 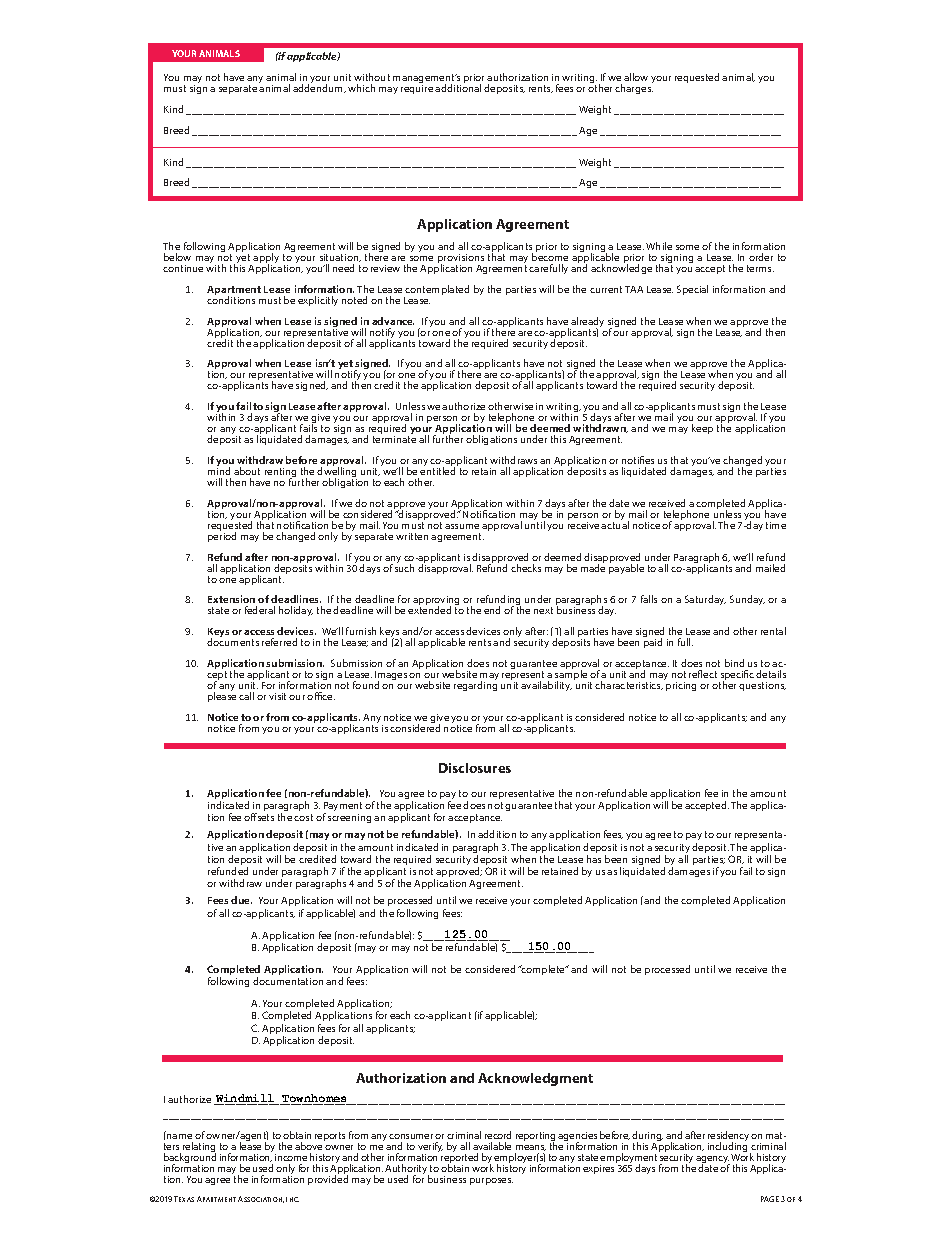 What do you see at coordinates (491, 1181) in the document?
I see `purposes` at bounding box center [491, 1181].
